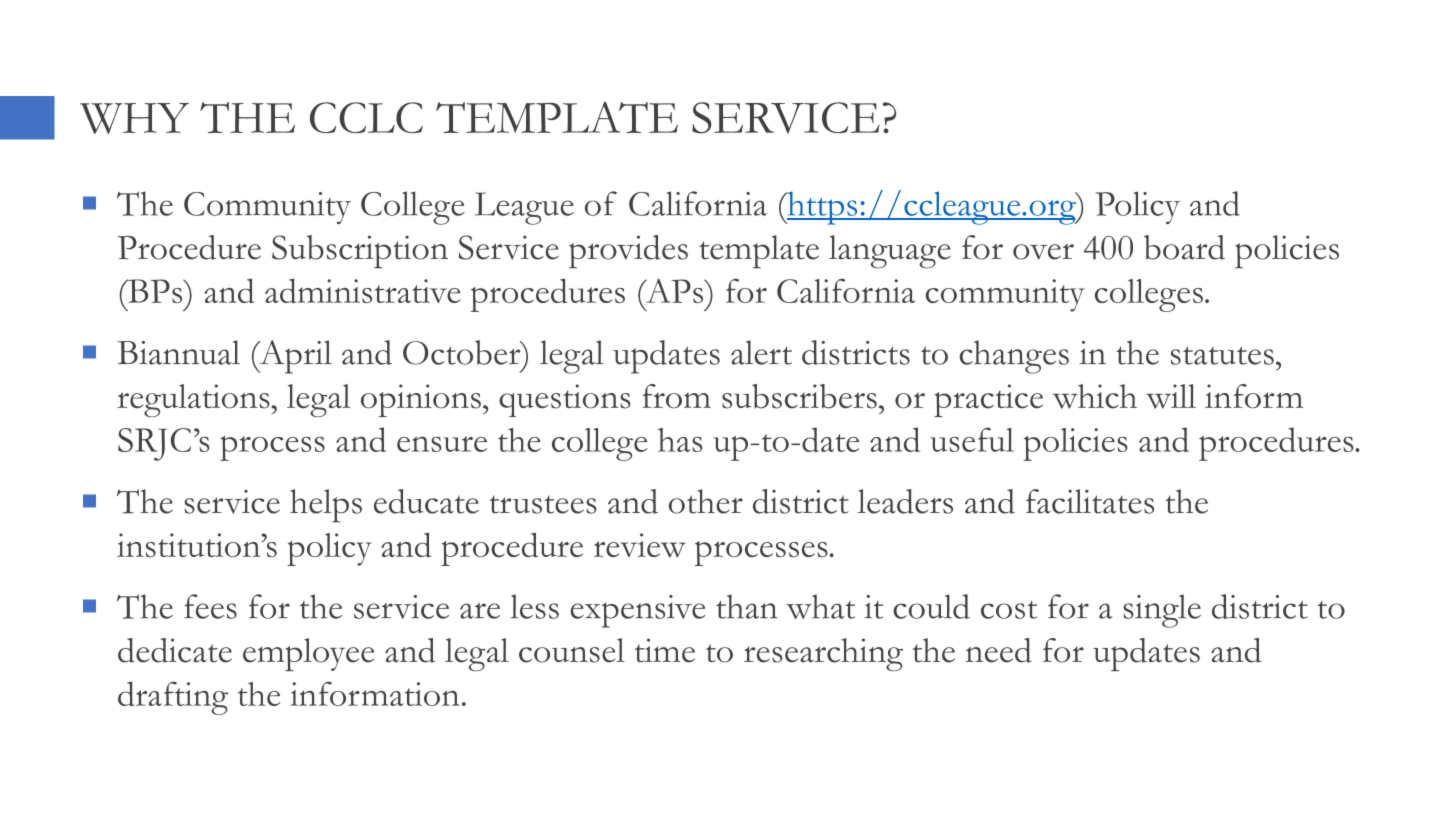  Describe the element at coordinates (326, 506) in the image. I see `helps` at that location.
